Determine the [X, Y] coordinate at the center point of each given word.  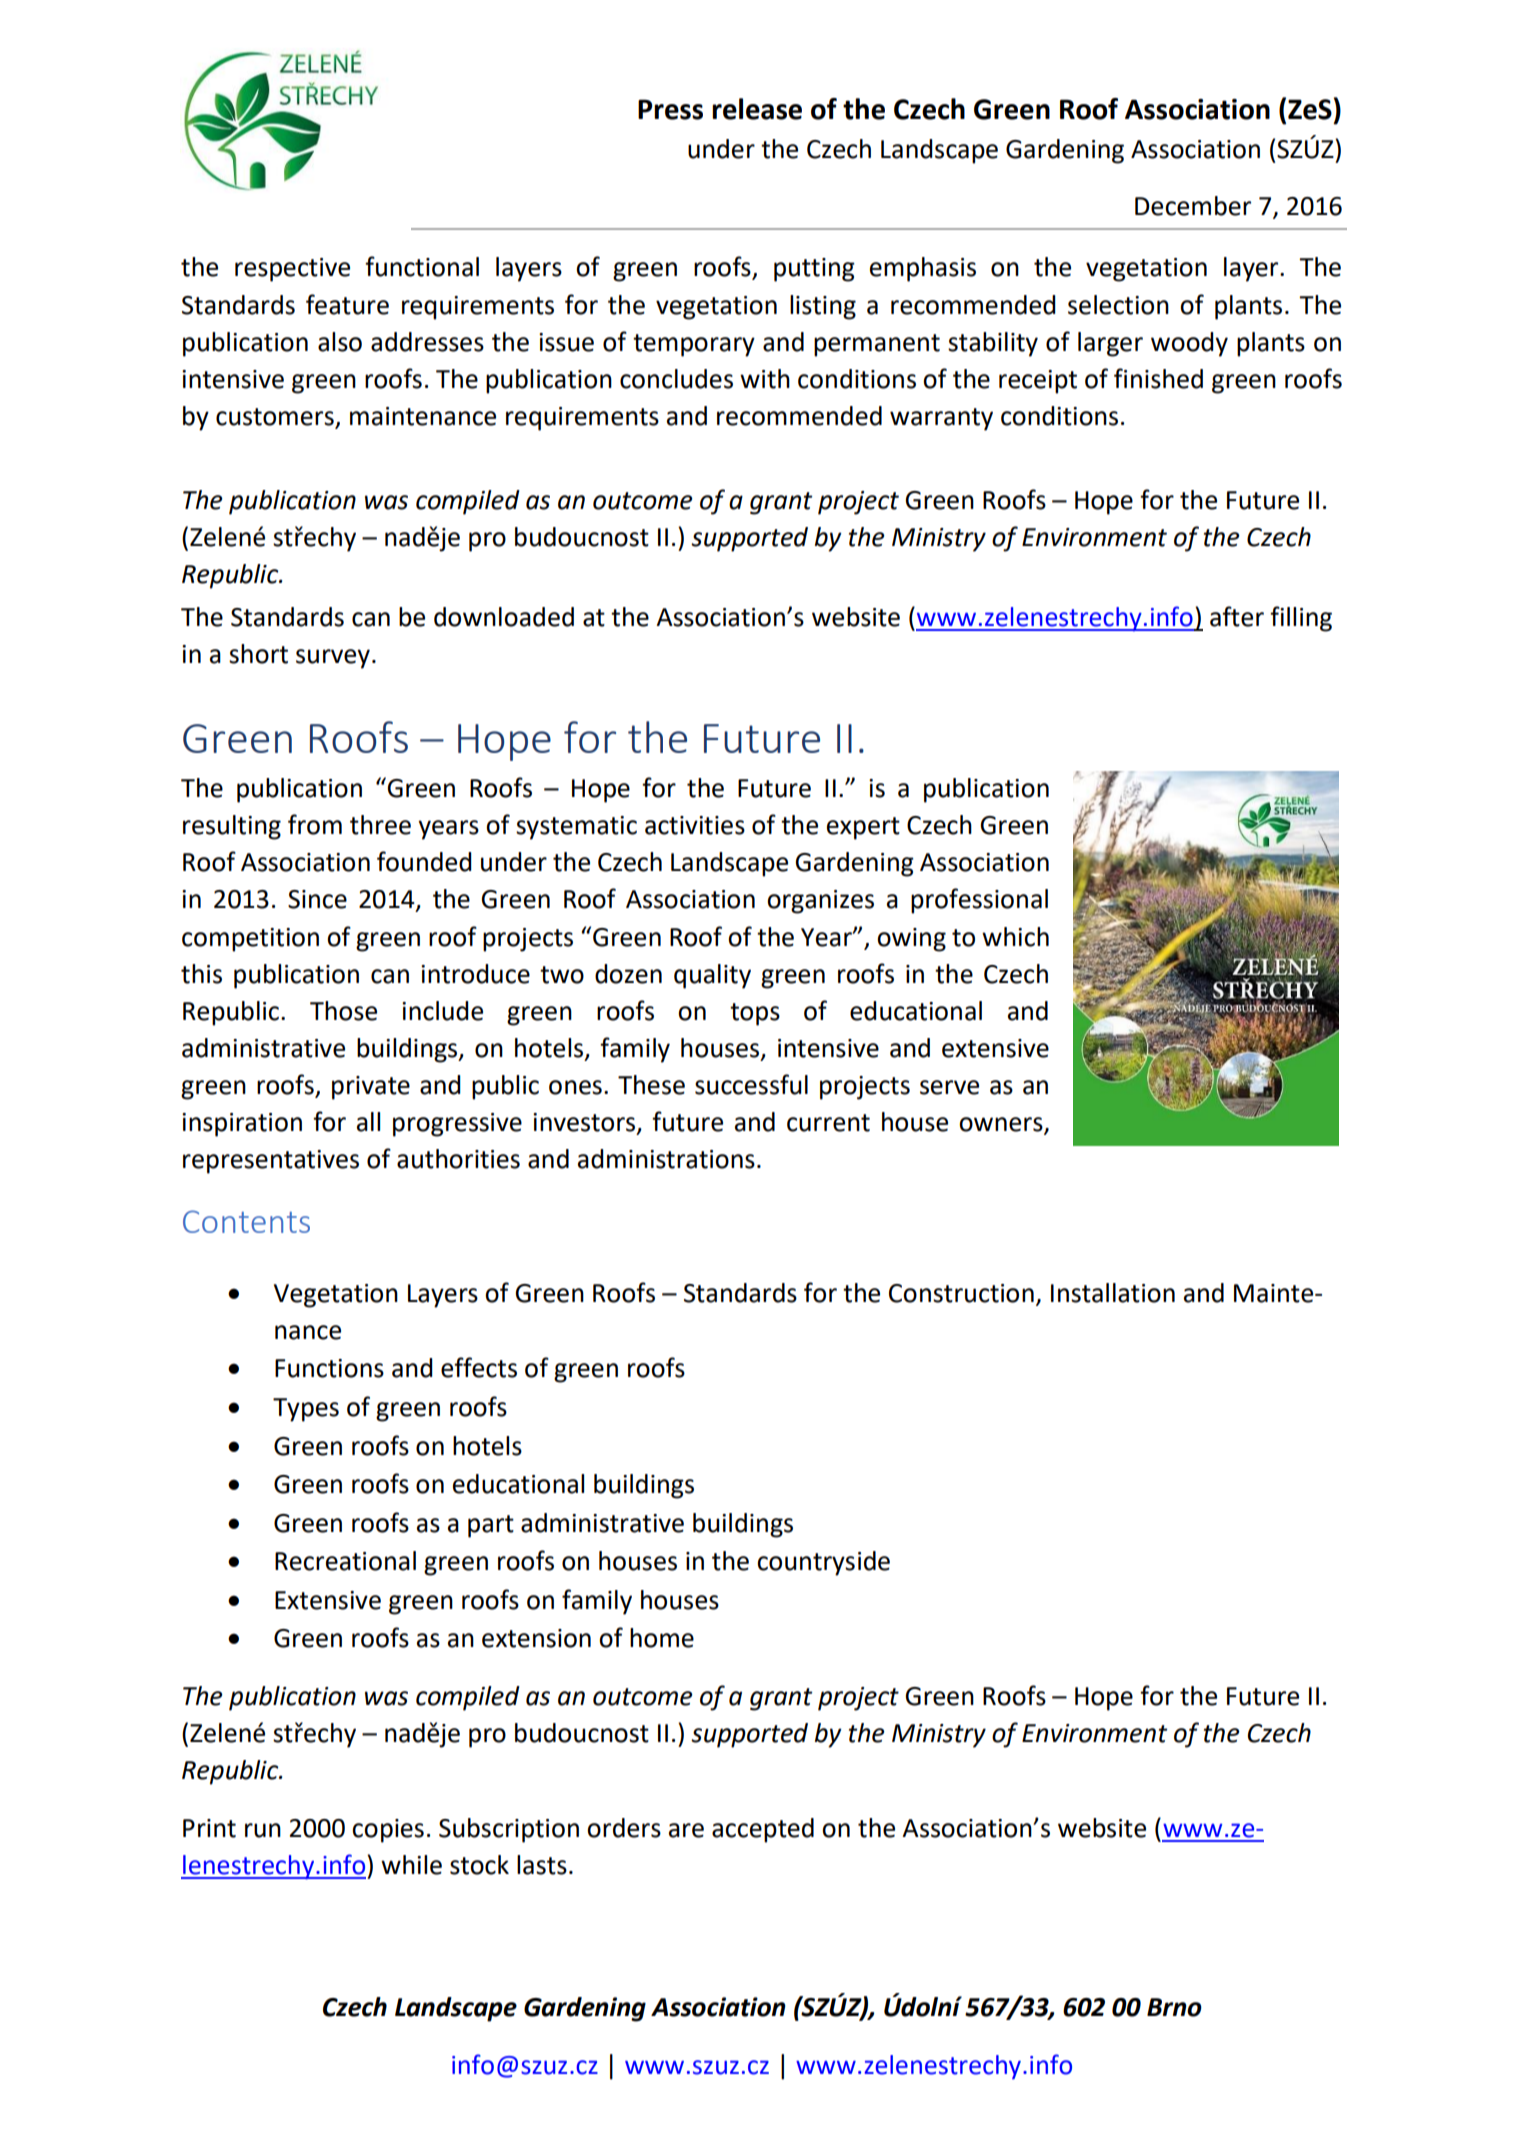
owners [1002, 1125]
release [757, 109]
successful [751, 1084]
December [1193, 206]
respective [292, 270]
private [371, 1088]
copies [388, 1831]
